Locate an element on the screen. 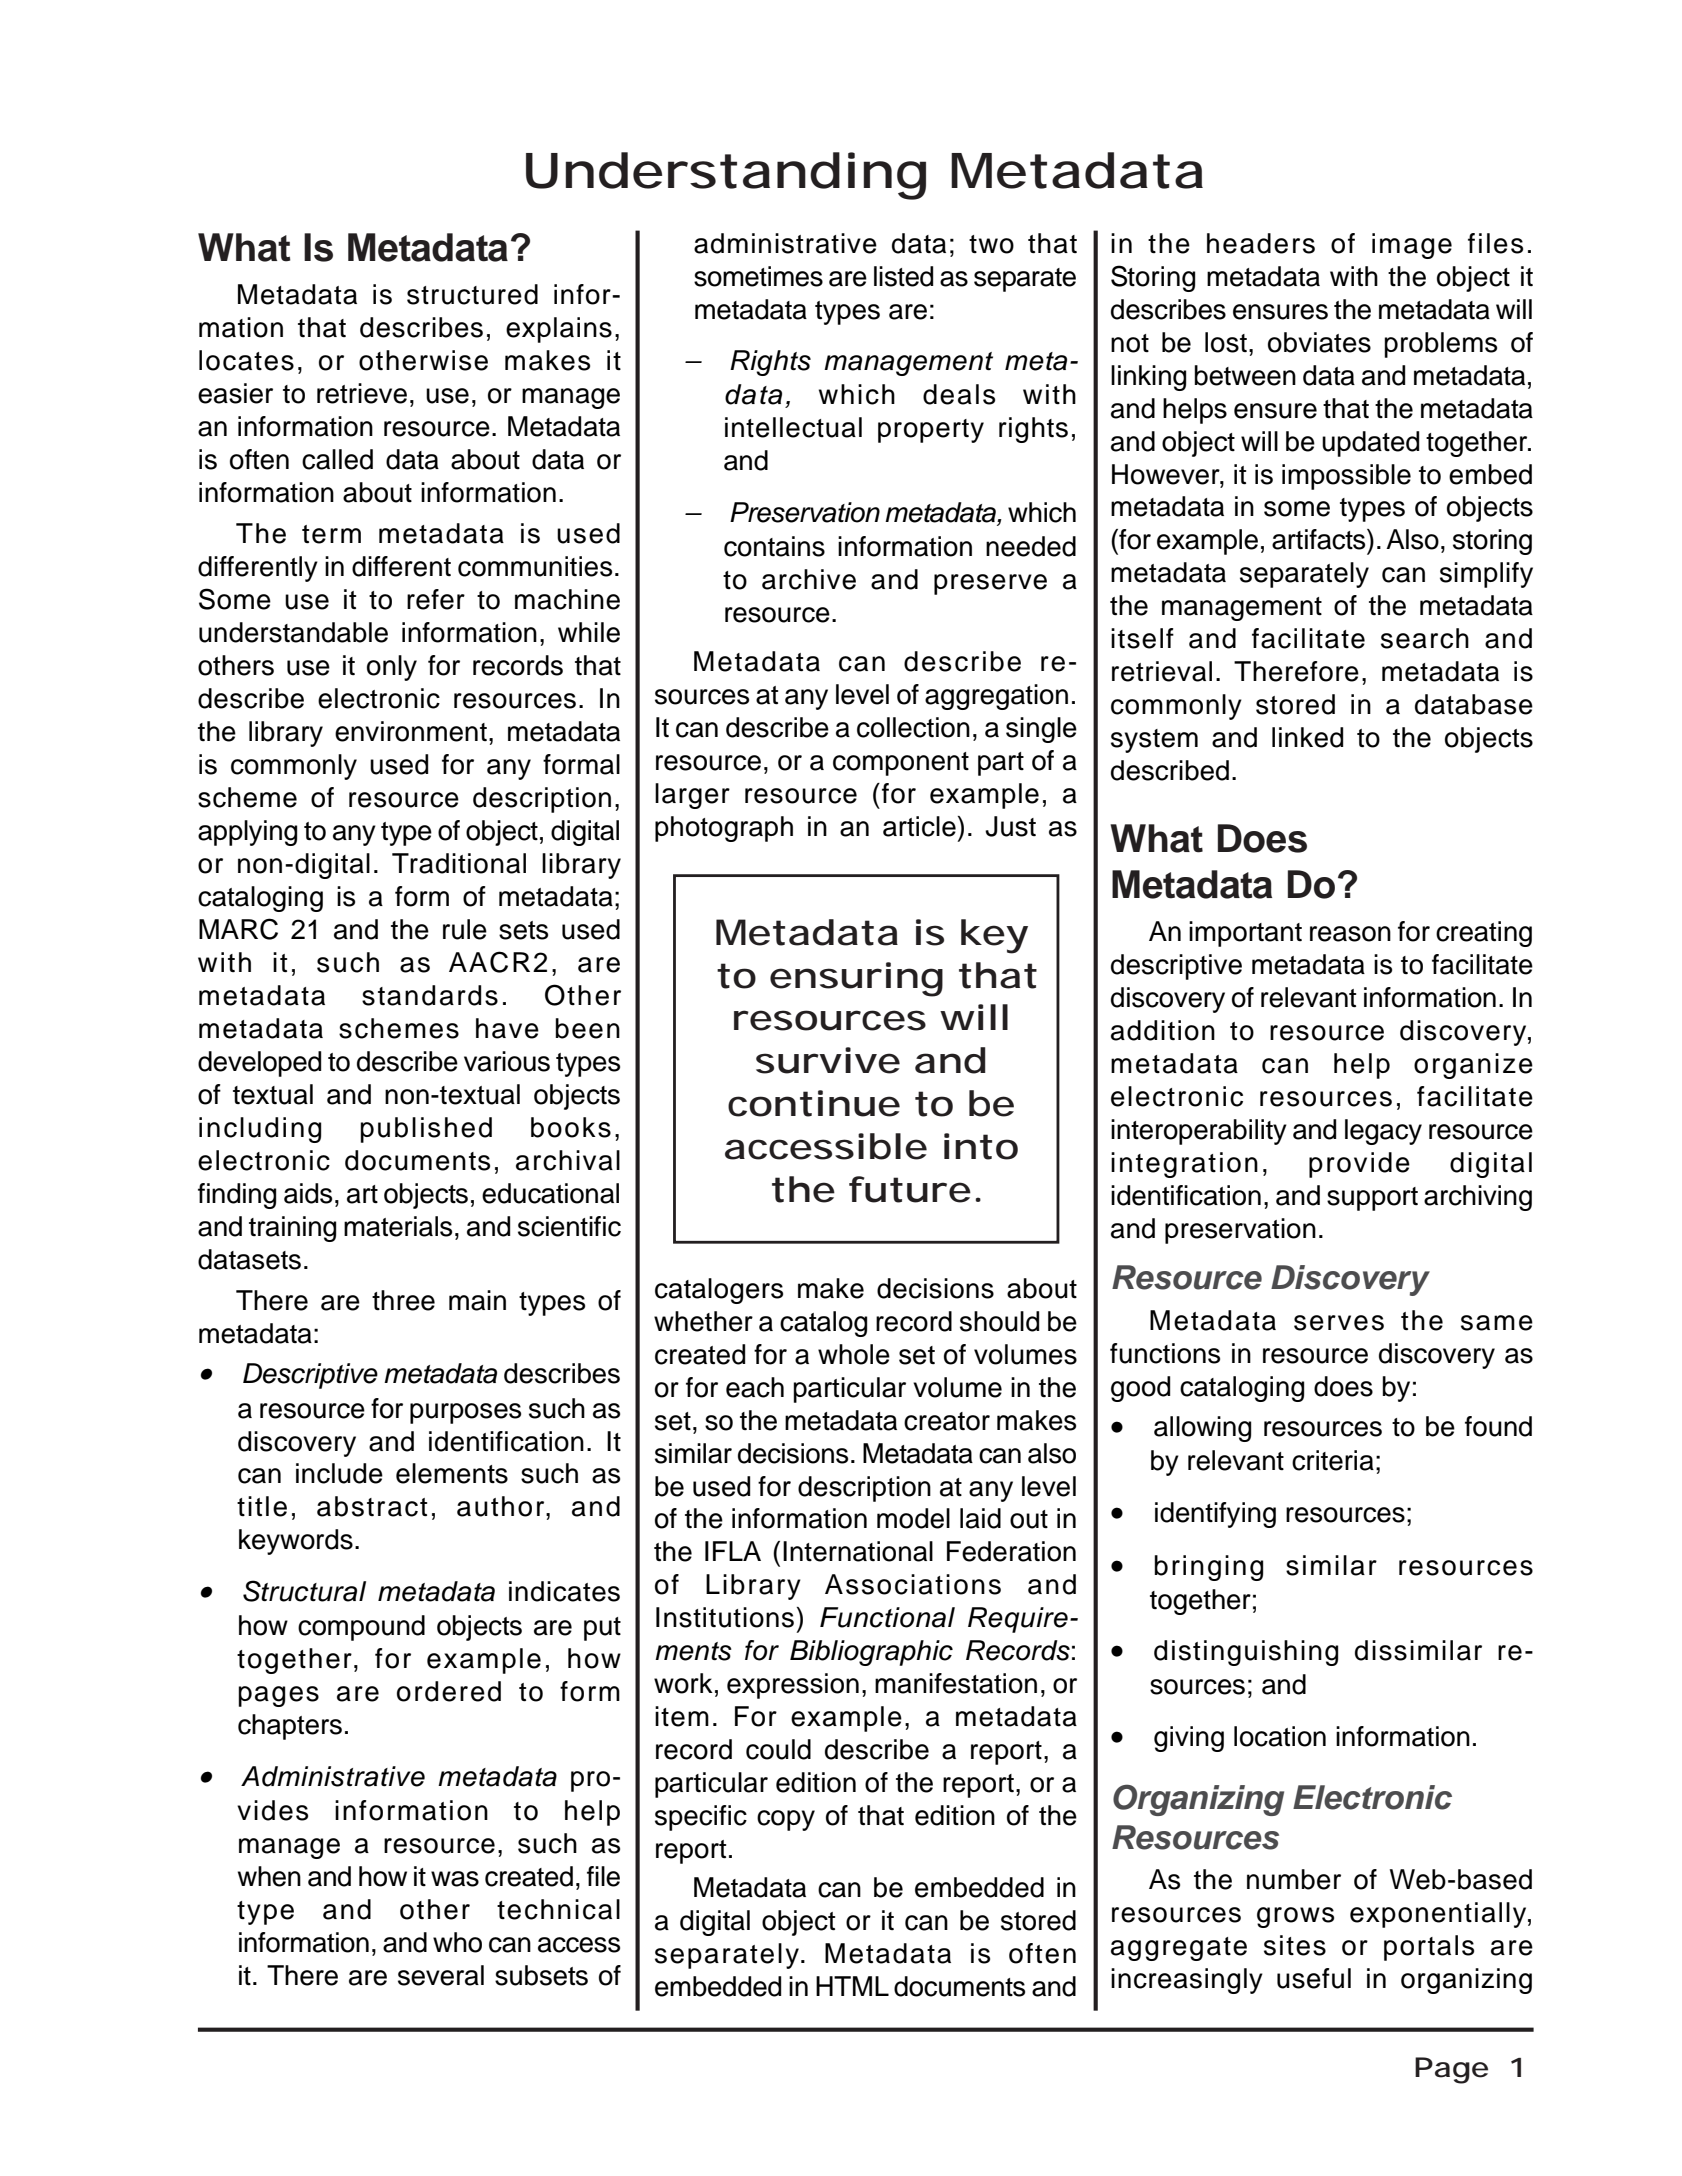  article is located at coordinates (919, 826).
